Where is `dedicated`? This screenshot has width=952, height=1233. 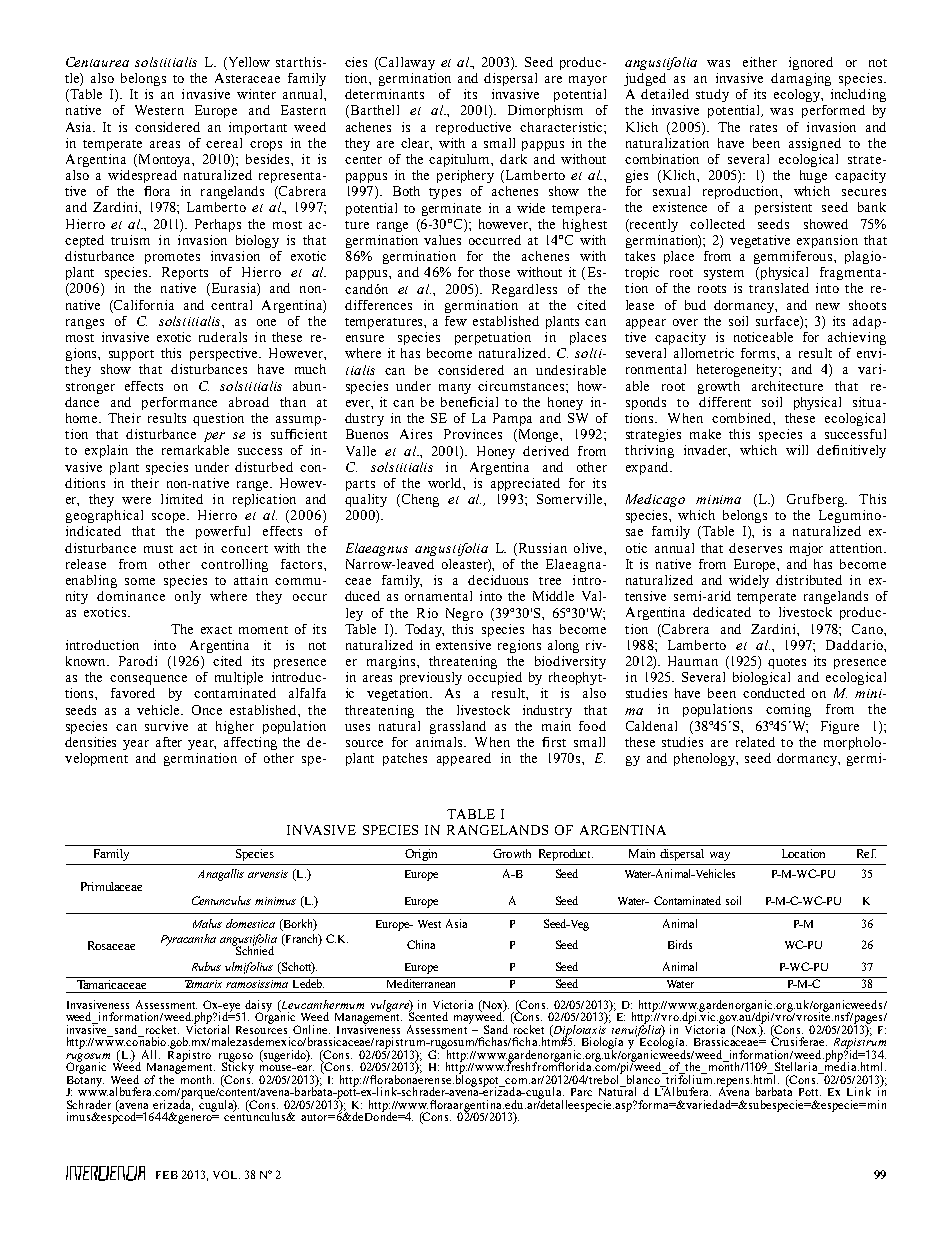
dedicated is located at coordinates (722, 612).
